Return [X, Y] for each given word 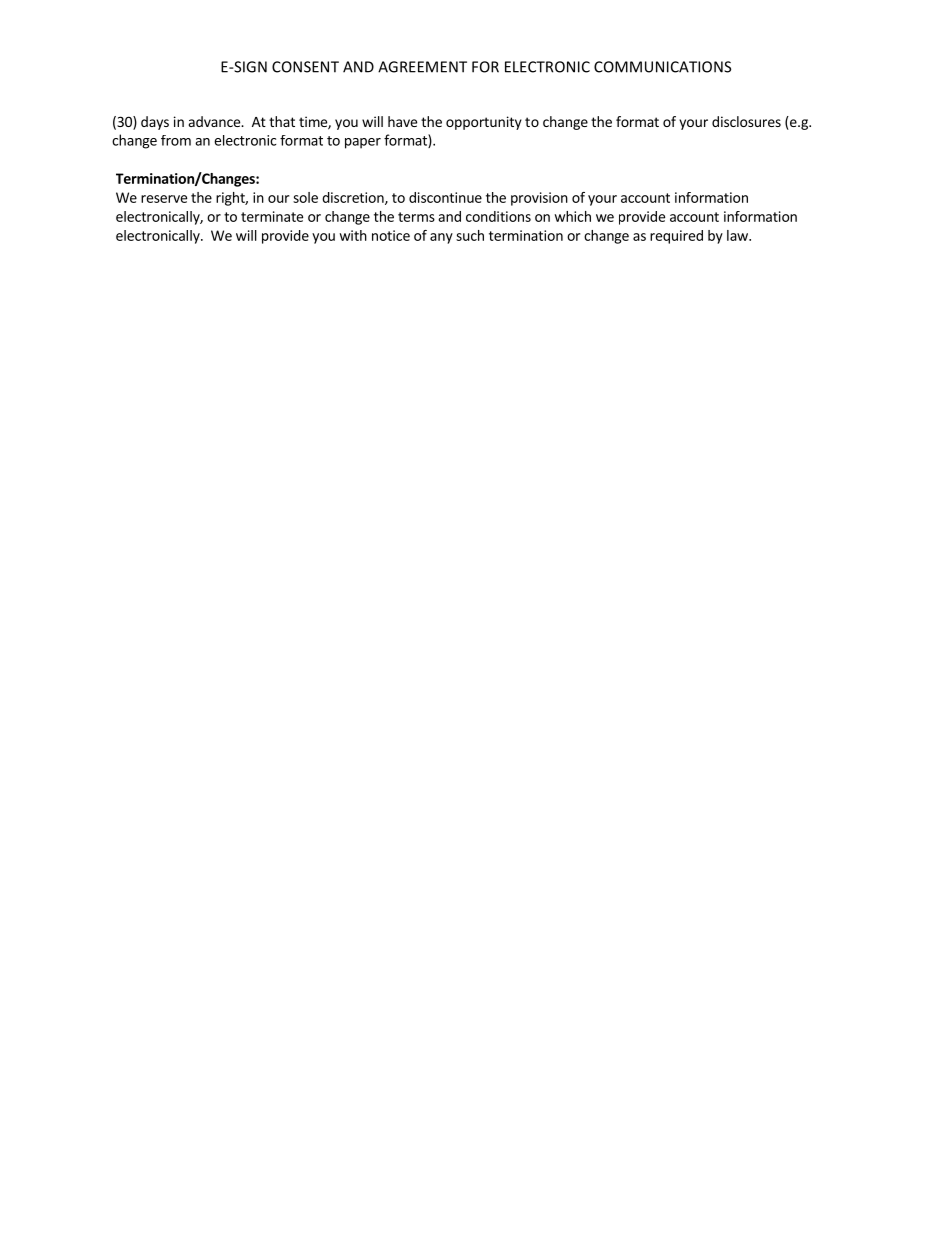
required [676, 237]
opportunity [484, 123]
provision [539, 199]
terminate [272, 216]
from [176, 140]
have [402, 121]
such [470, 235]
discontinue [445, 197]
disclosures [746, 121]
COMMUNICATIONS [662, 67]
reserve [164, 199]
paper [363, 143]
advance [215, 121]
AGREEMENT [422, 67]
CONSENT [305, 67]
